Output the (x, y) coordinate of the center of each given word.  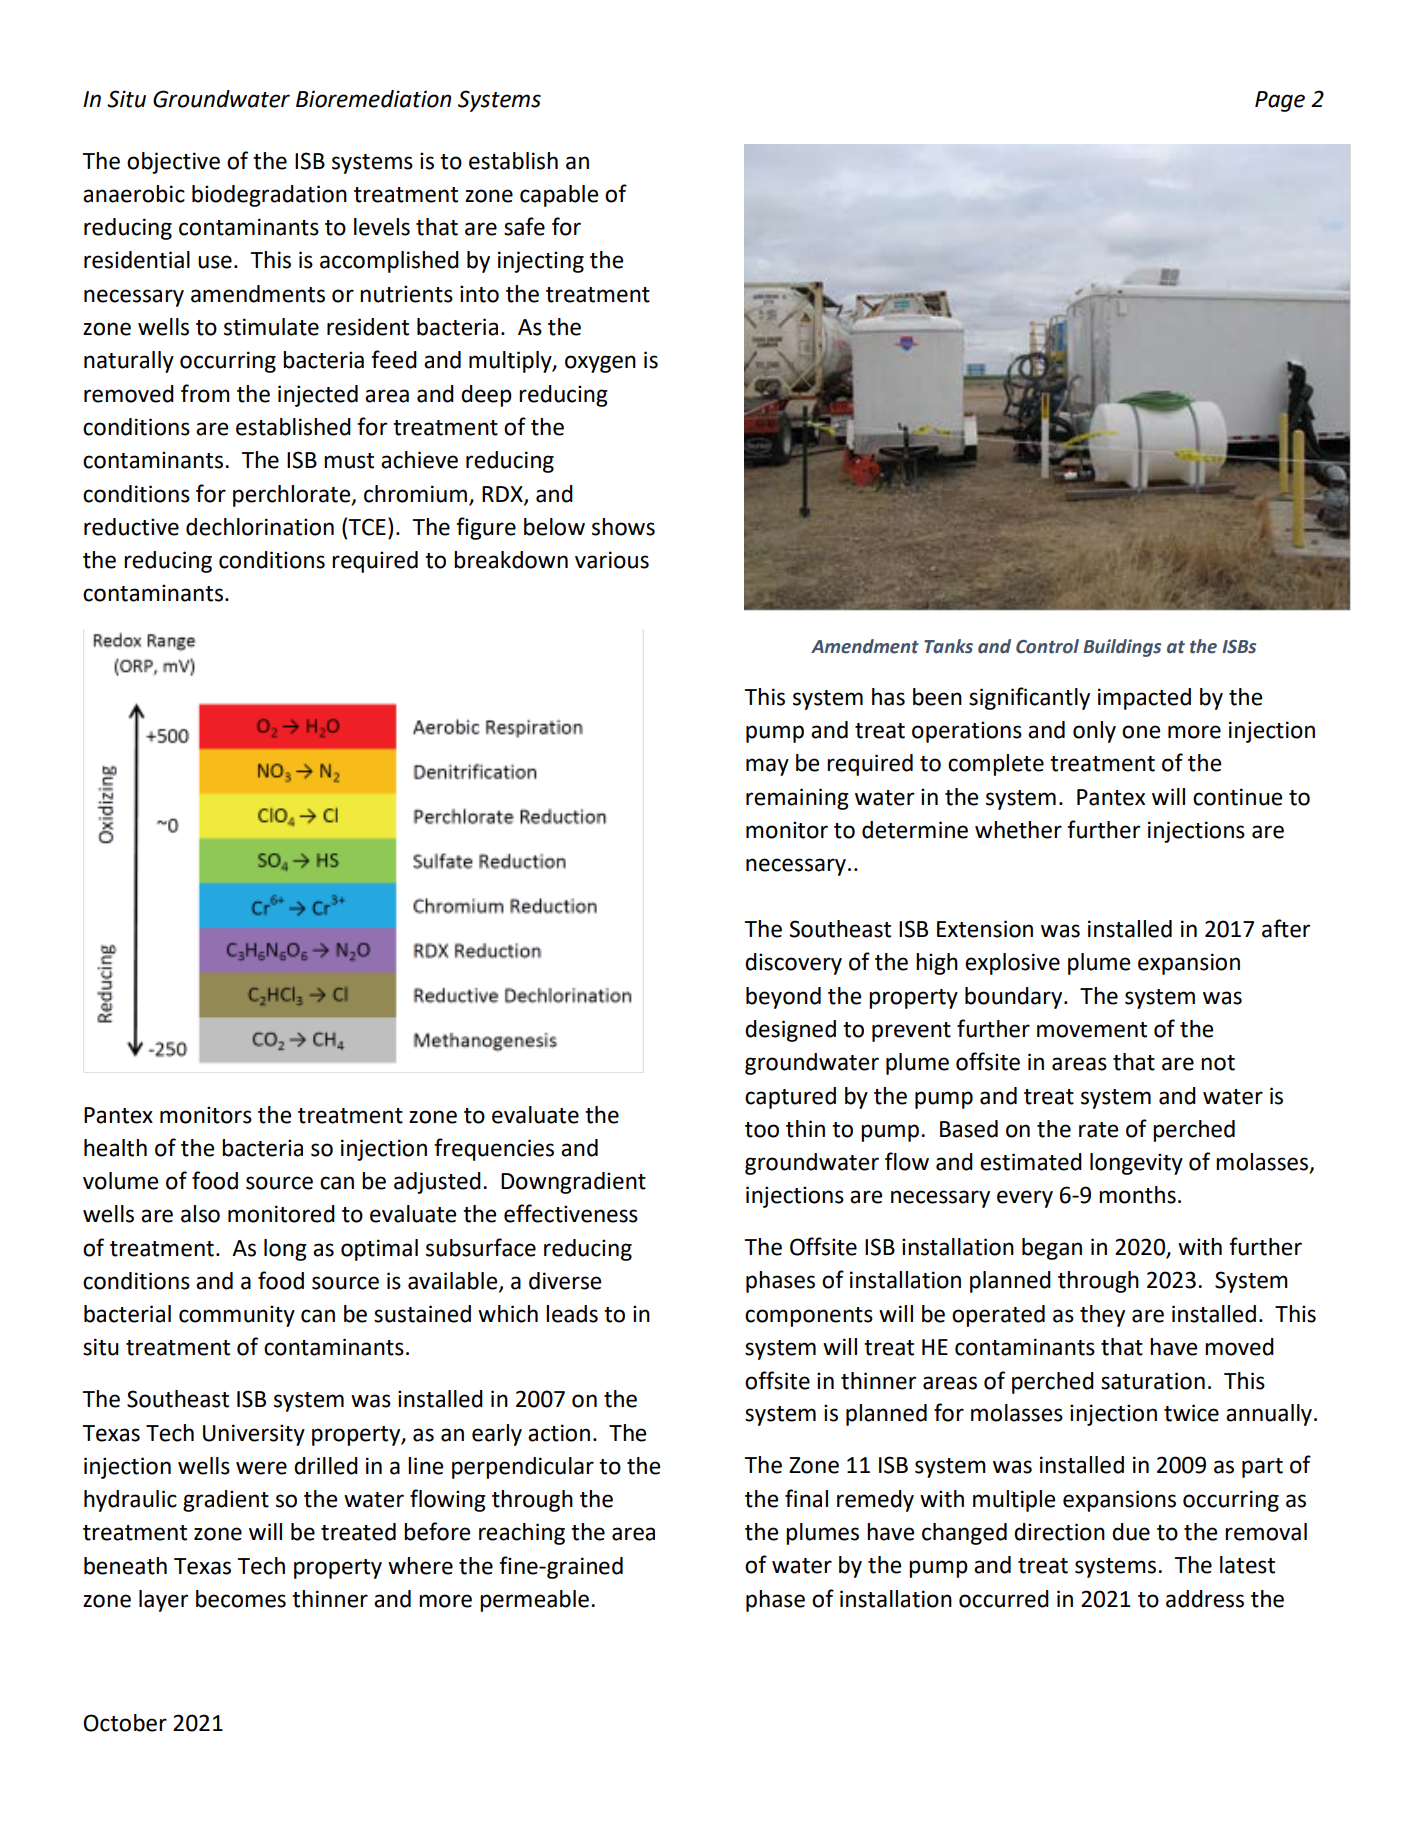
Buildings (1122, 648)
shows (623, 527)
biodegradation (269, 196)
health (115, 1148)
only (1094, 732)
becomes (241, 1599)
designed (790, 1031)
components (809, 1317)
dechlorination (260, 527)
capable (559, 196)
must (349, 461)
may (767, 767)
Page (1280, 101)
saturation (1153, 1381)
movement (1092, 1030)
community (237, 1316)
